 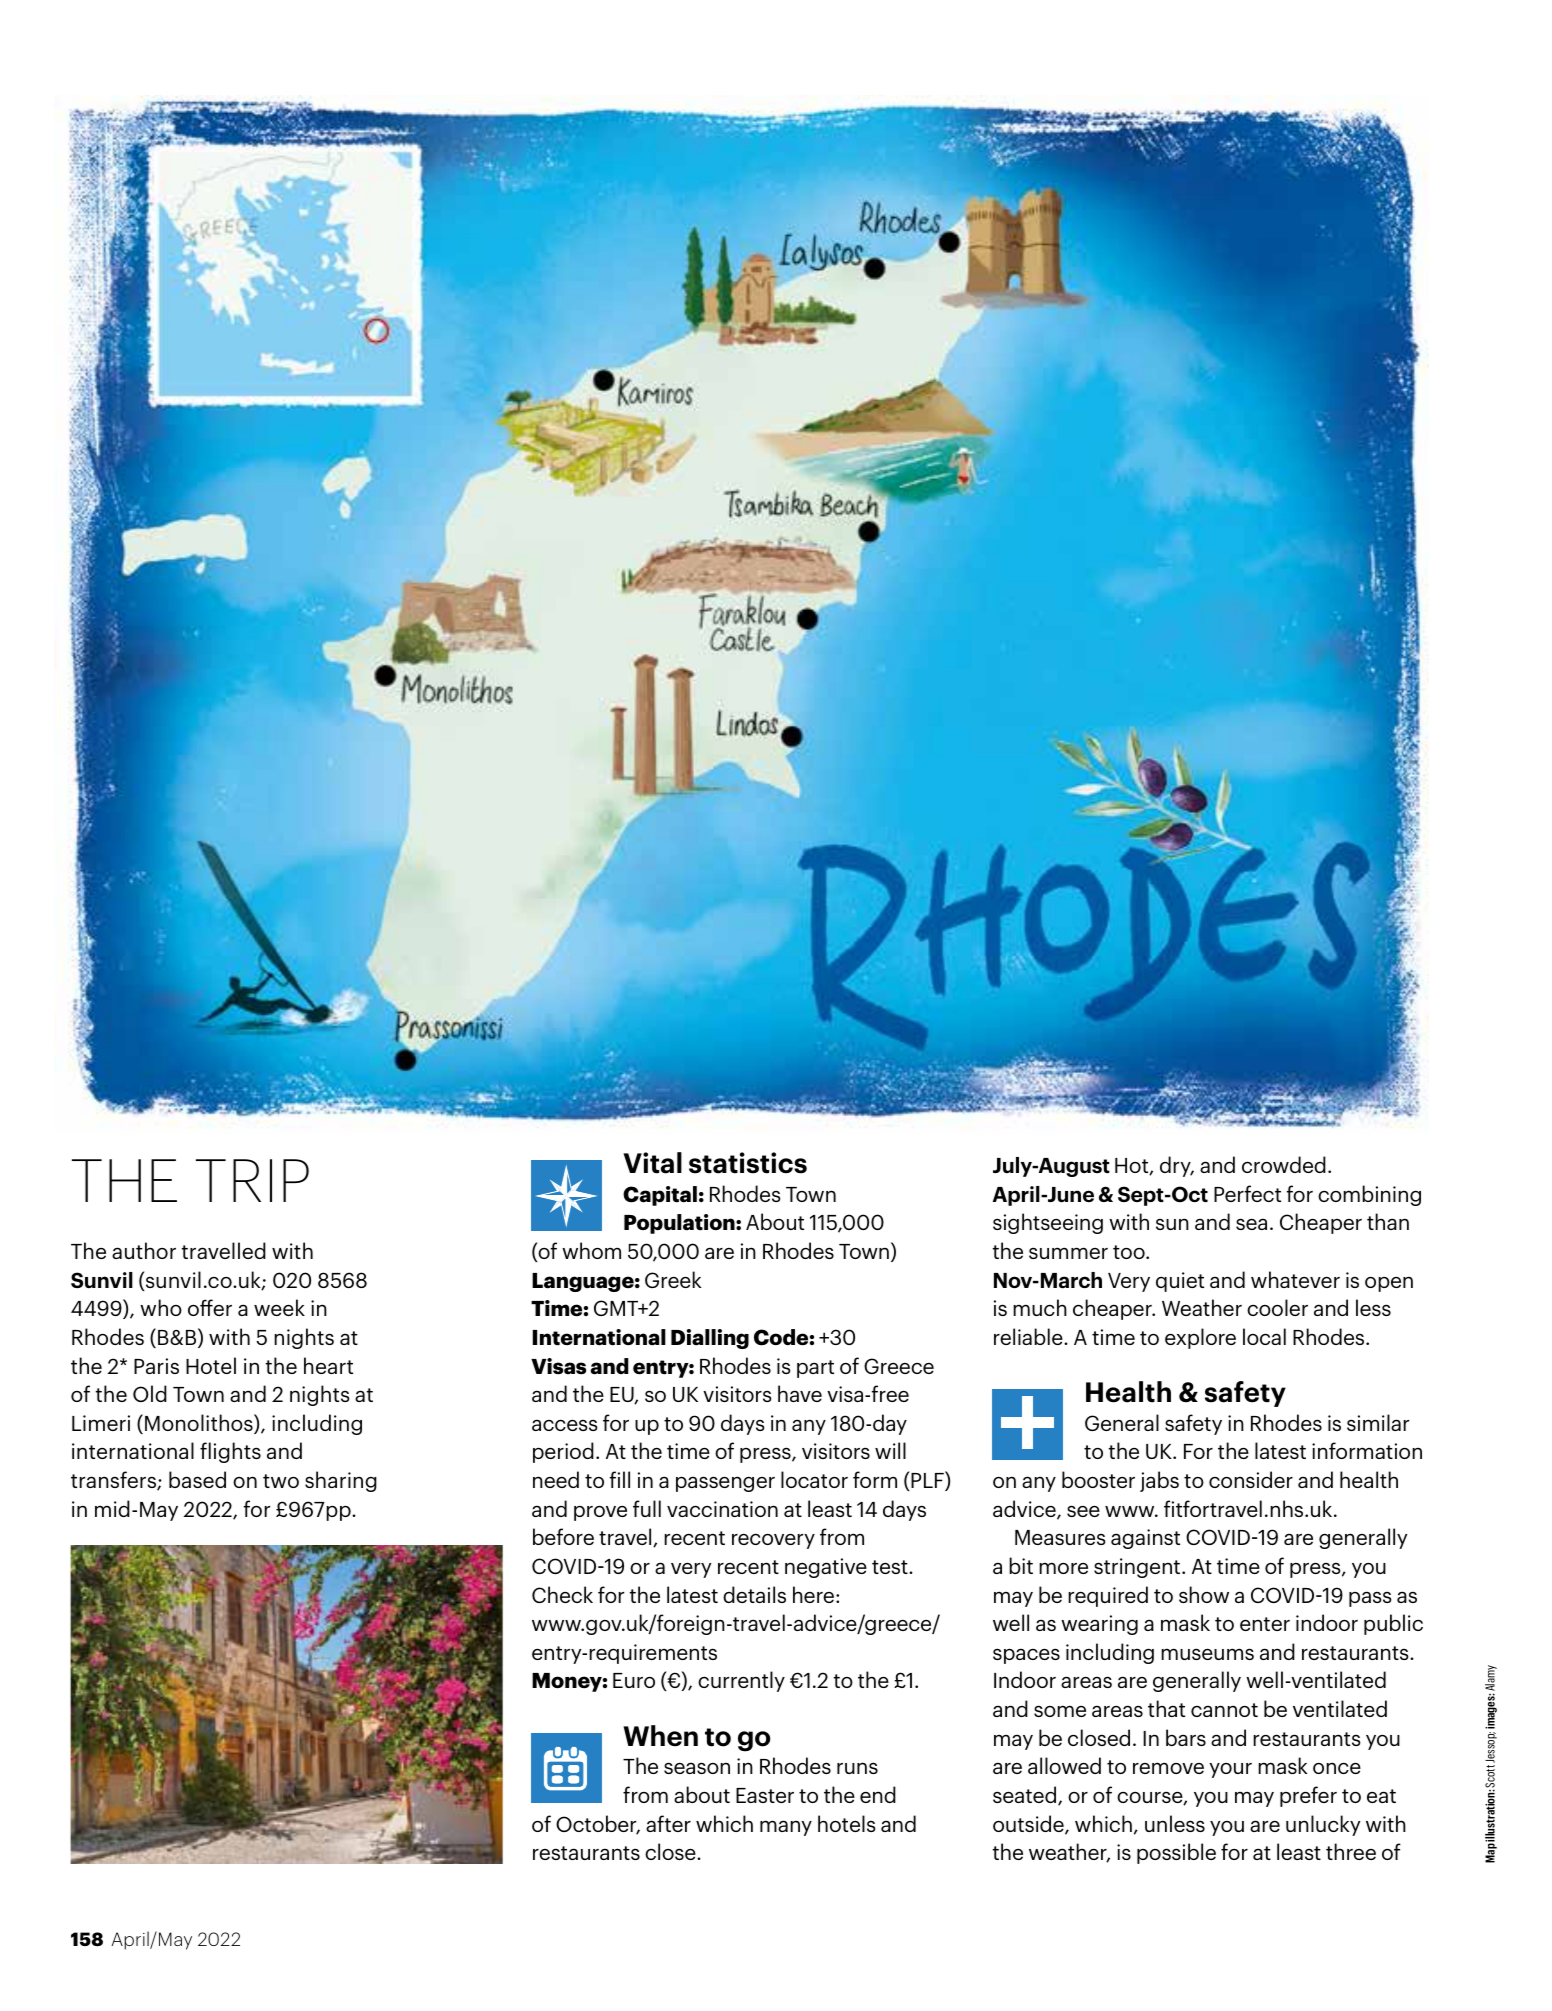 What do you see at coordinates (1378, 1422) in the document?
I see `similar` at bounding box center [1378, 1422].
